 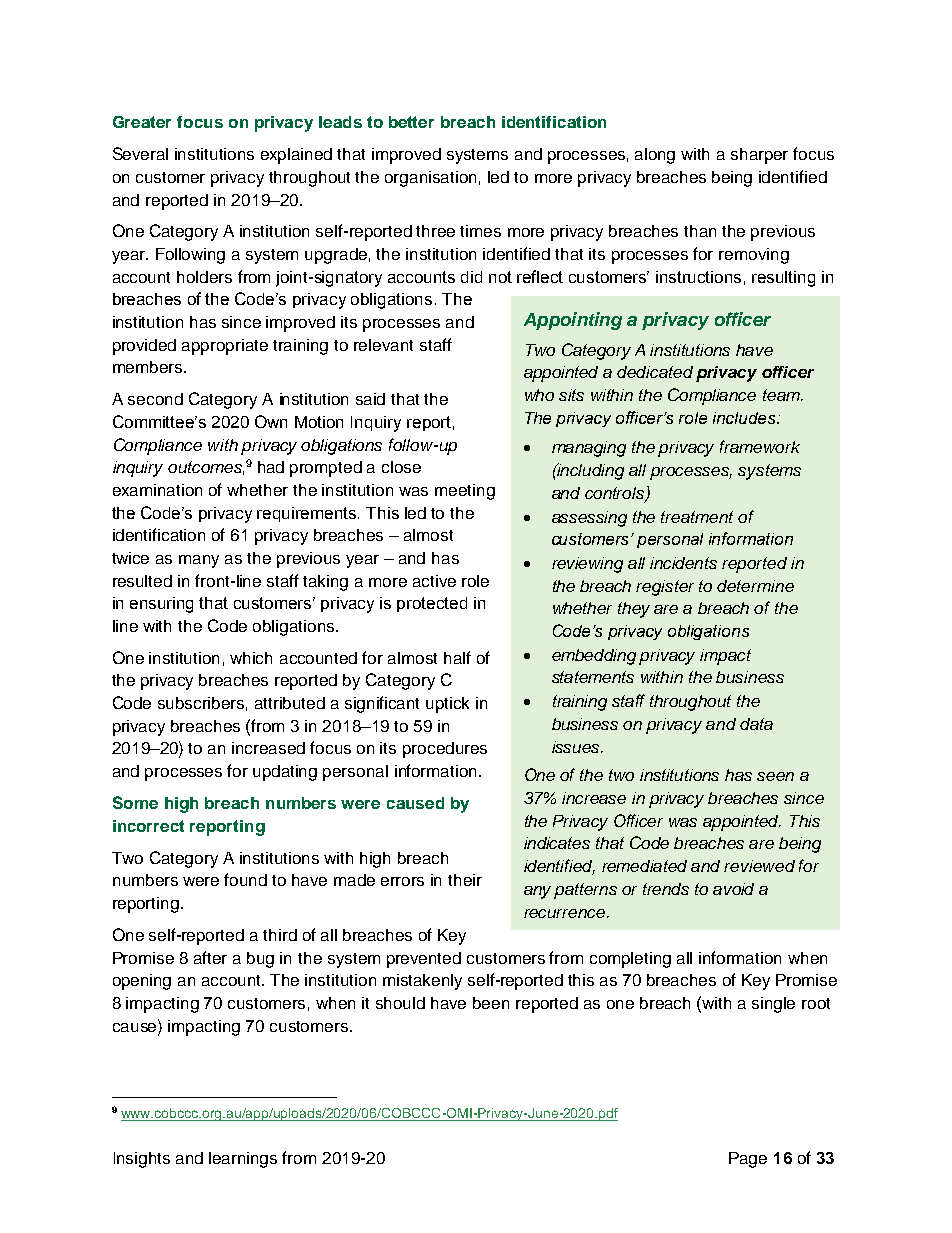 What do you see at coordinates (748, 1160) in the screenshot?
I see `Page` at bounding box center [748, 1160].
